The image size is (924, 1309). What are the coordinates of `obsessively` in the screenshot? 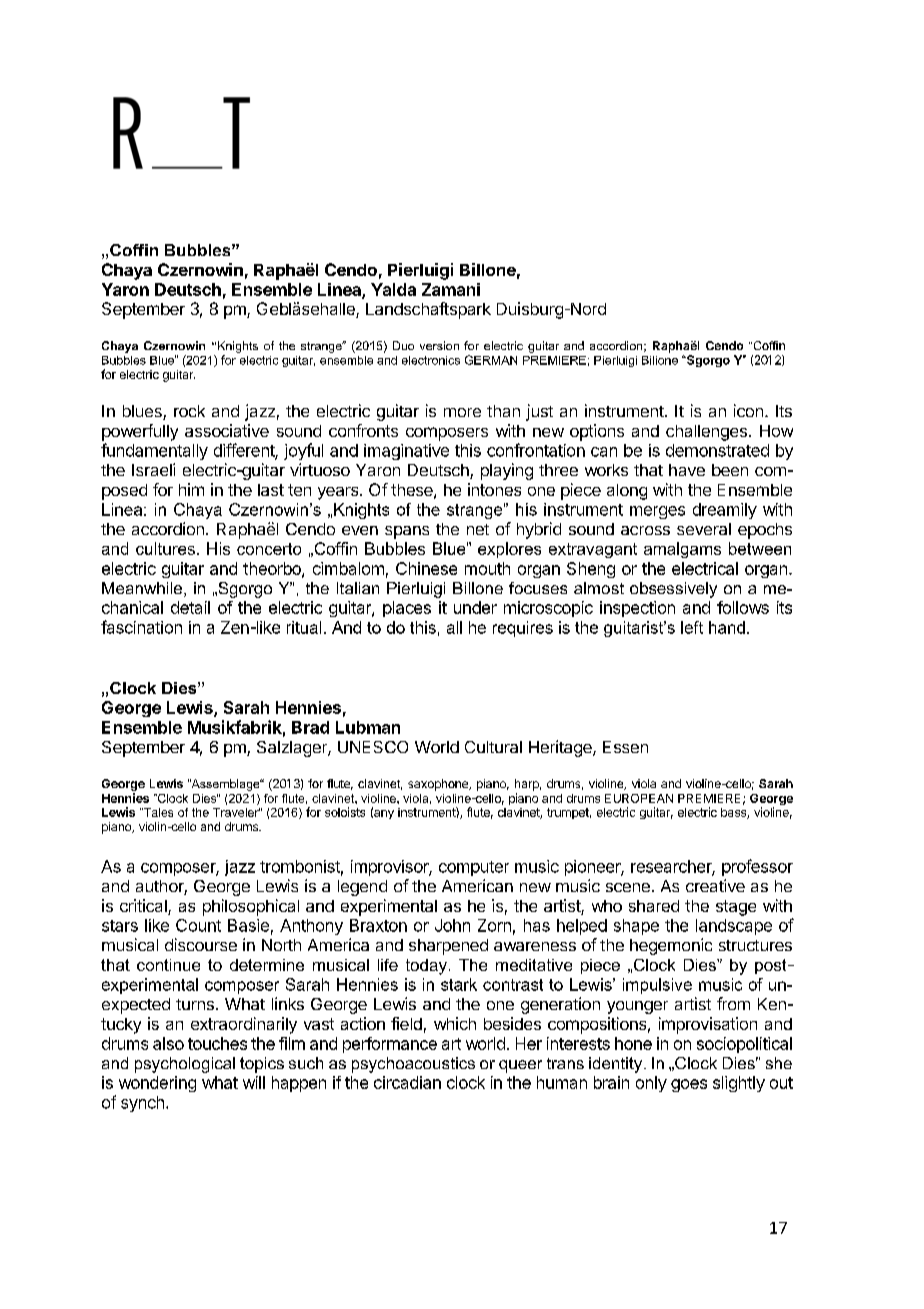 It's located at (673, 590).
